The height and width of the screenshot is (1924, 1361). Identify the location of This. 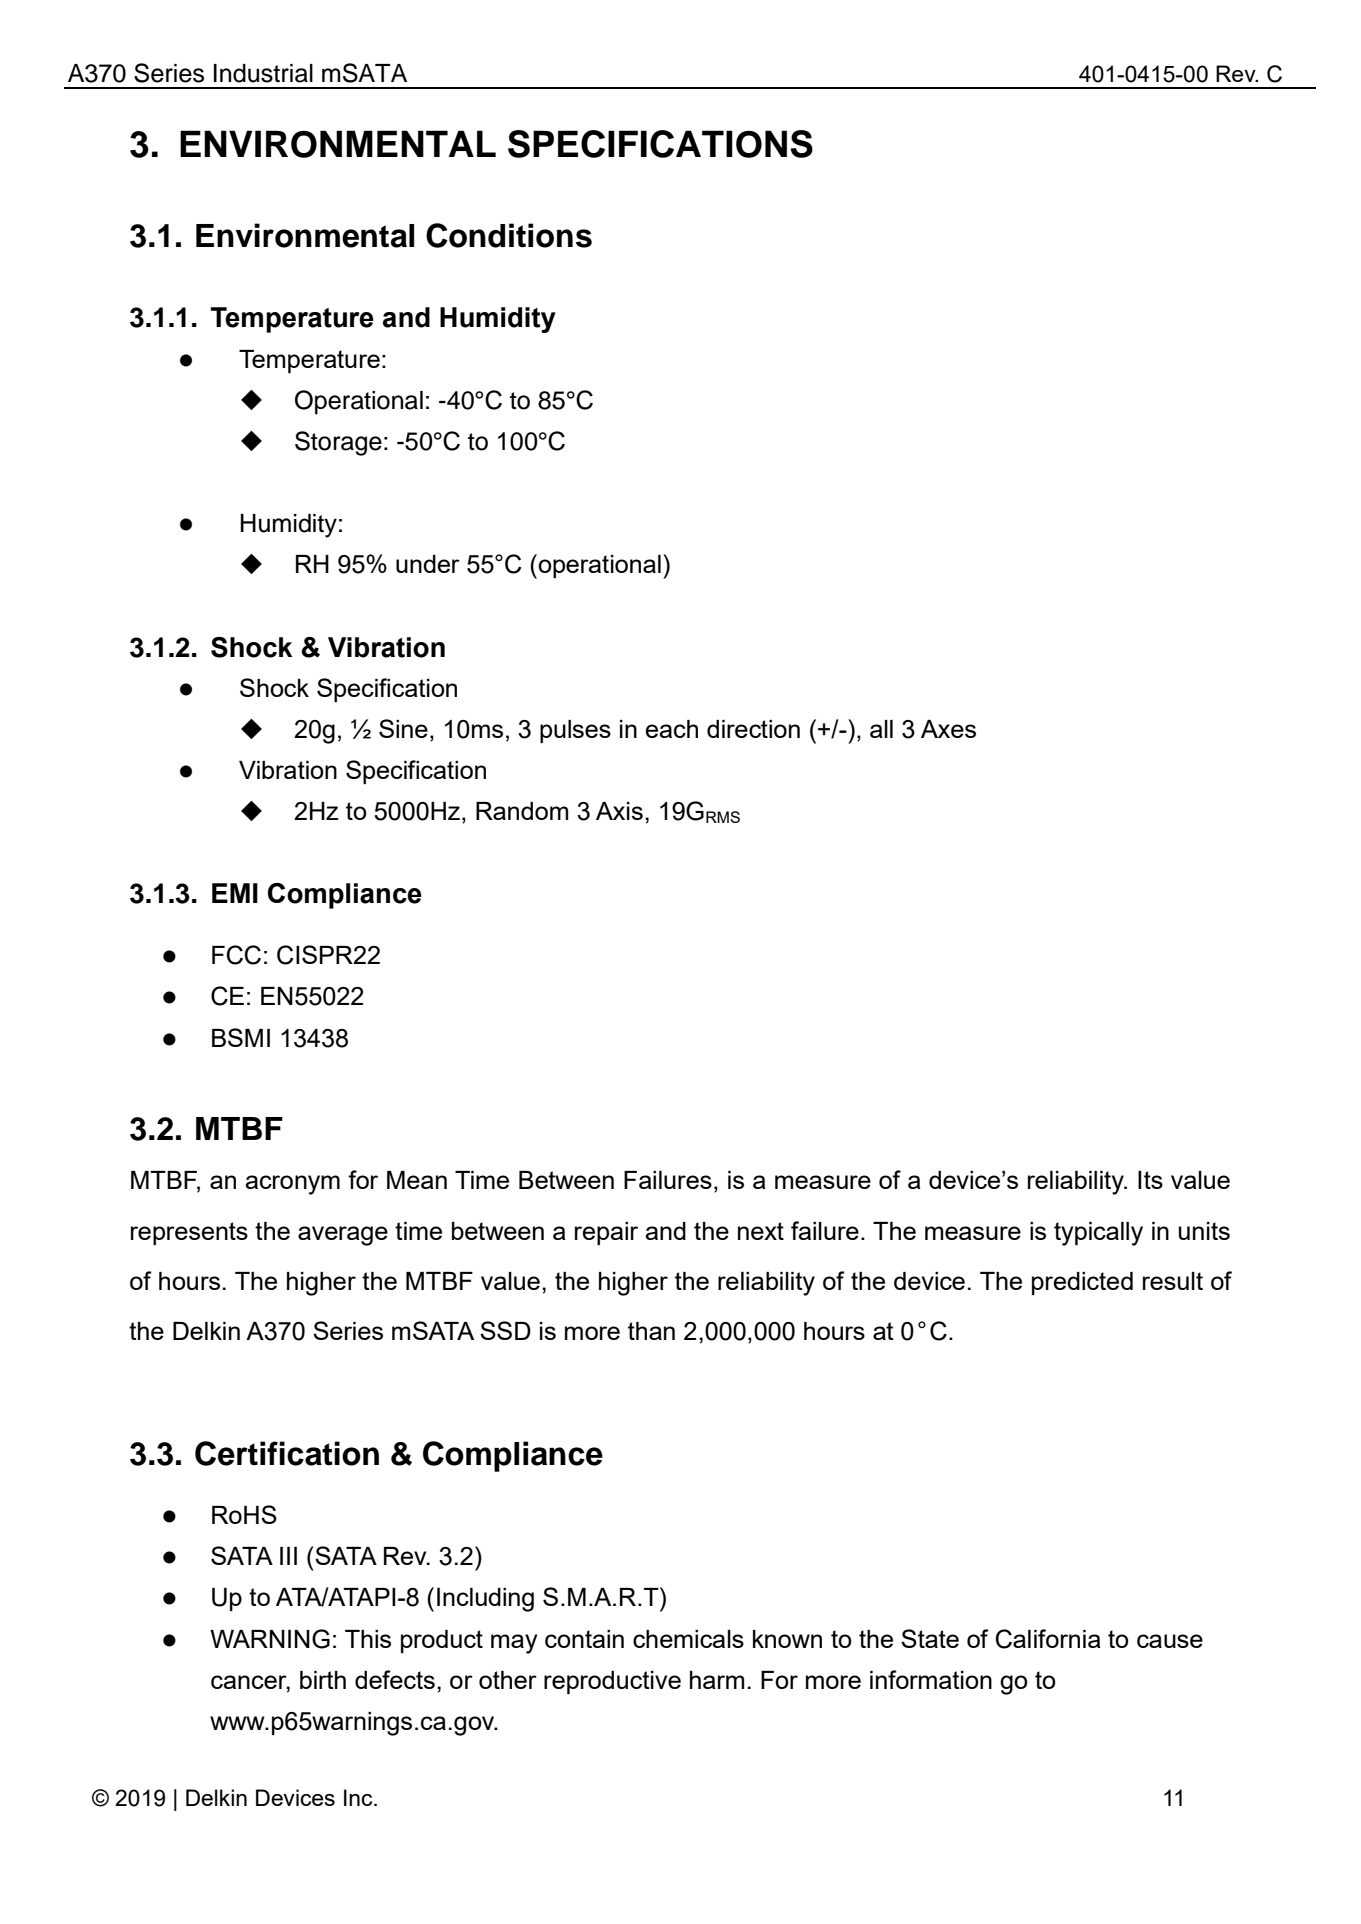
(368, 1639).
